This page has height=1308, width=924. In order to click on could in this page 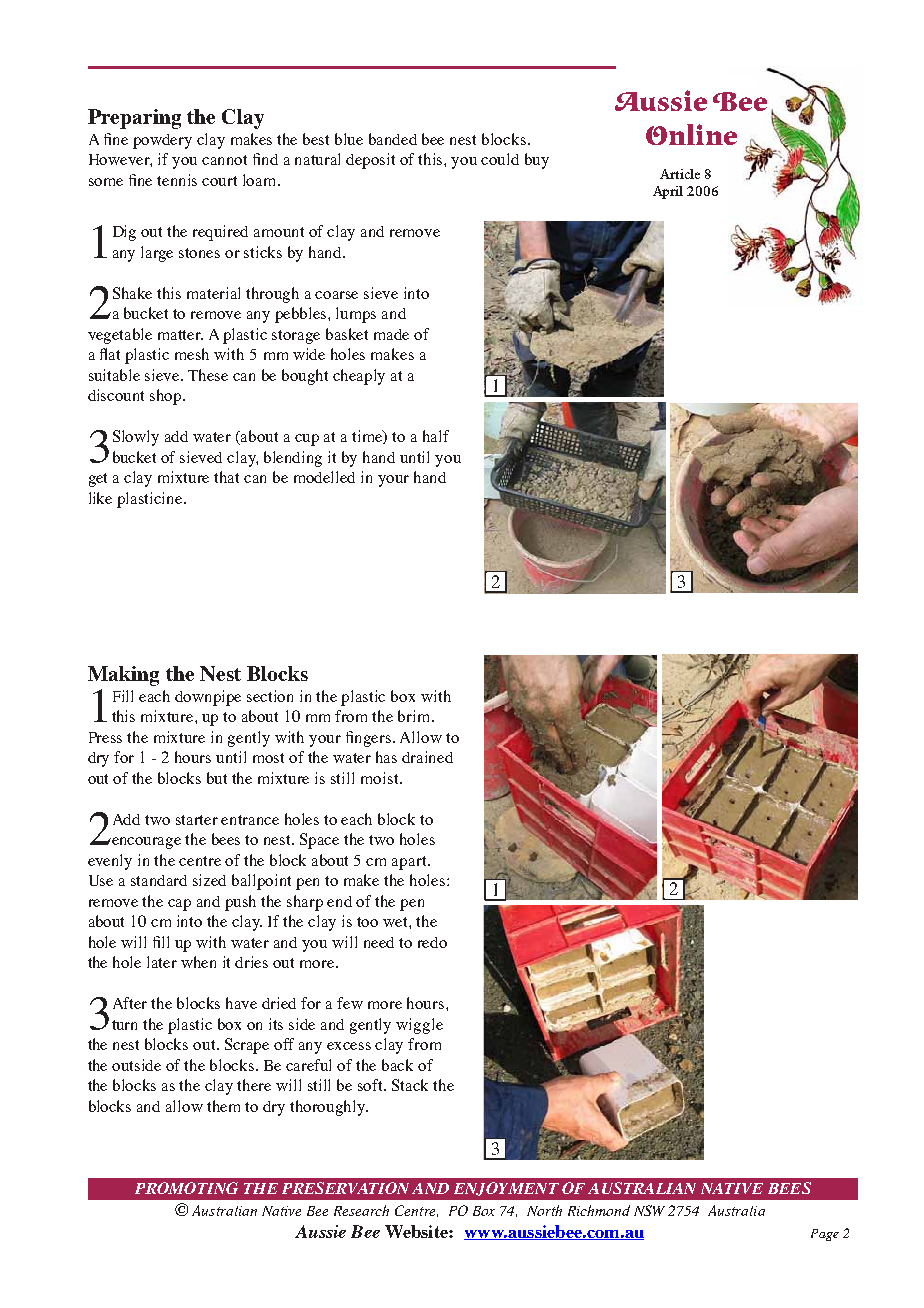, I will do `click(500, 159)`.
